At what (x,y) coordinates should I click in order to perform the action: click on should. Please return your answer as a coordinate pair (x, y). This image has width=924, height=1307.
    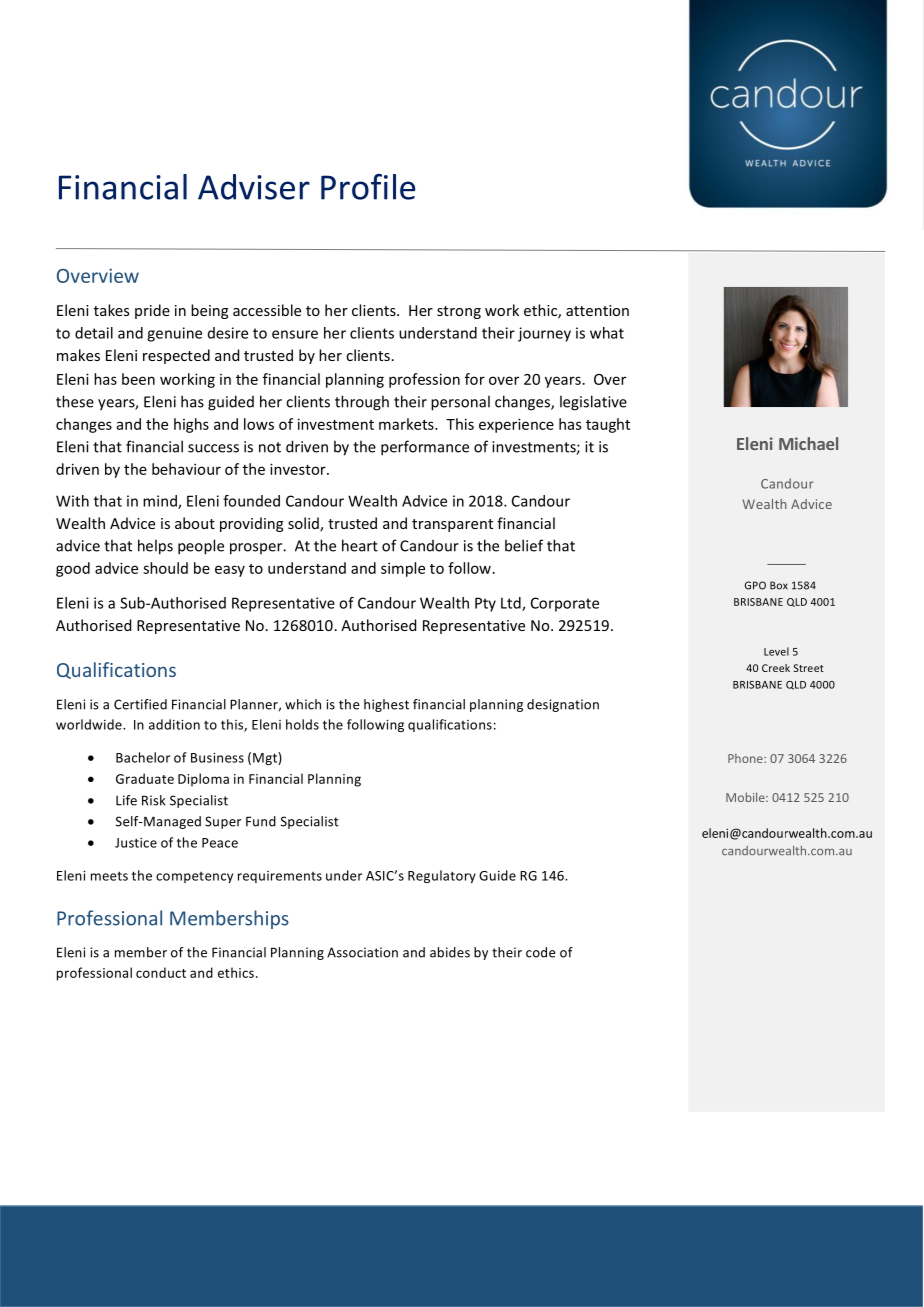
    Looking at the image, I should click on (165, 568).
